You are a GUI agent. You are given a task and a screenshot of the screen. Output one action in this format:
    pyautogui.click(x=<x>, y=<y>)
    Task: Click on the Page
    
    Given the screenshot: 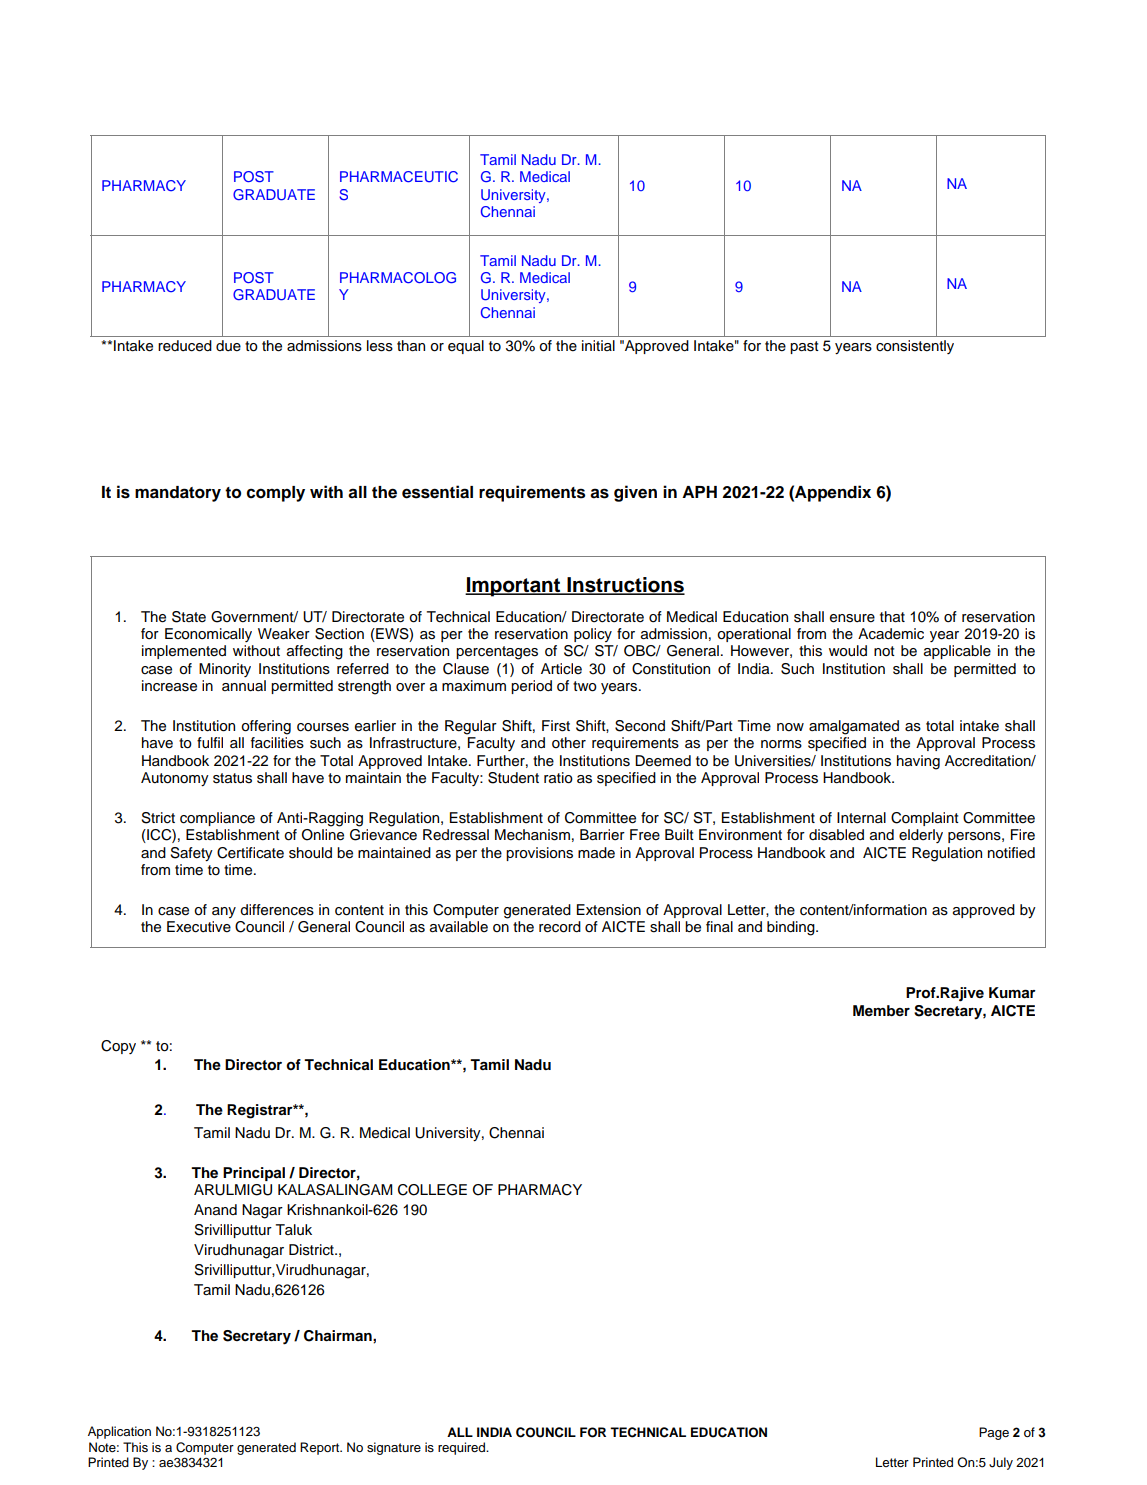 What is the action you would take?
    pyautogui.click(x=994, y=1433)
